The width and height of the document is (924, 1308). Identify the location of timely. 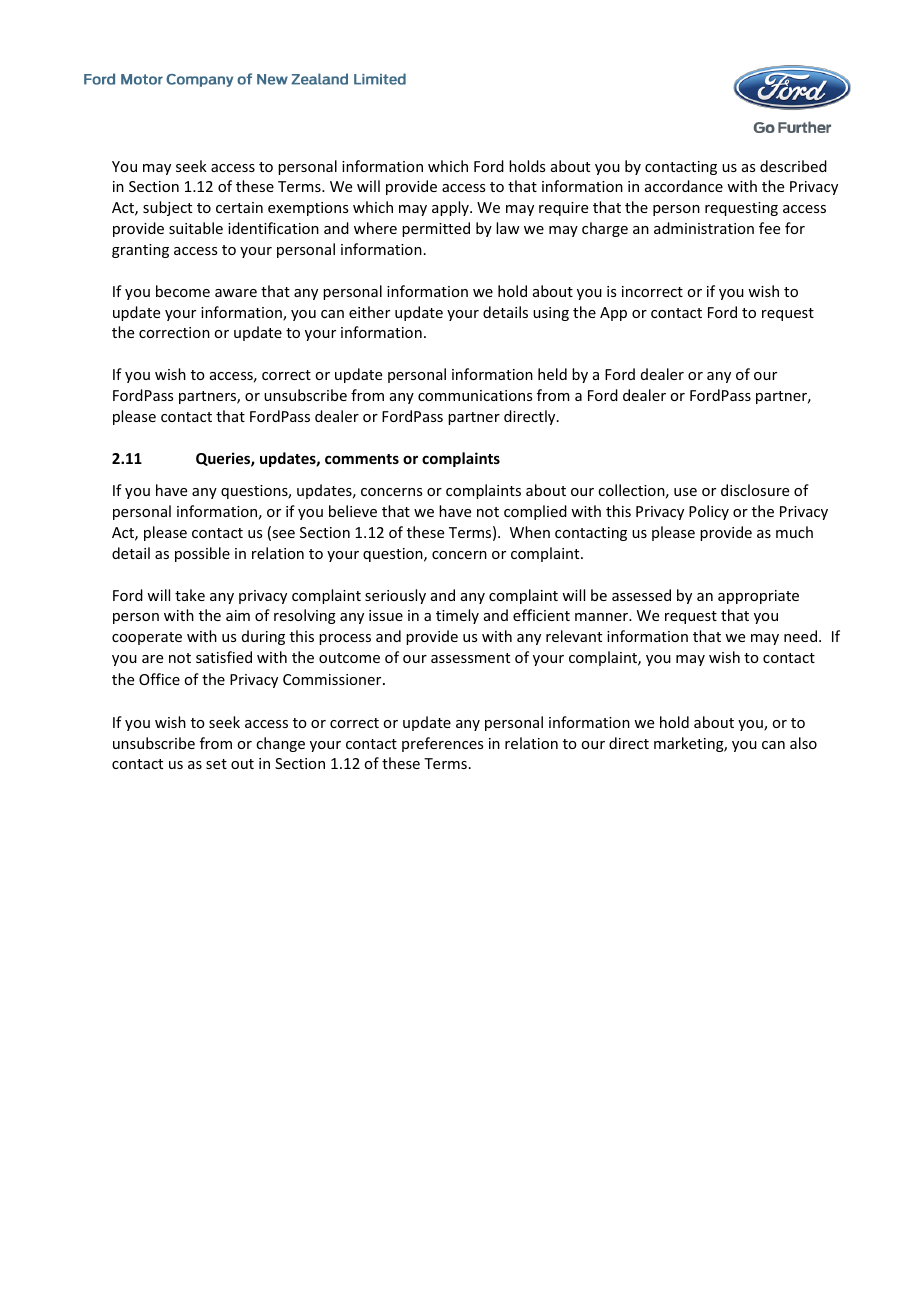
(457, 616).
